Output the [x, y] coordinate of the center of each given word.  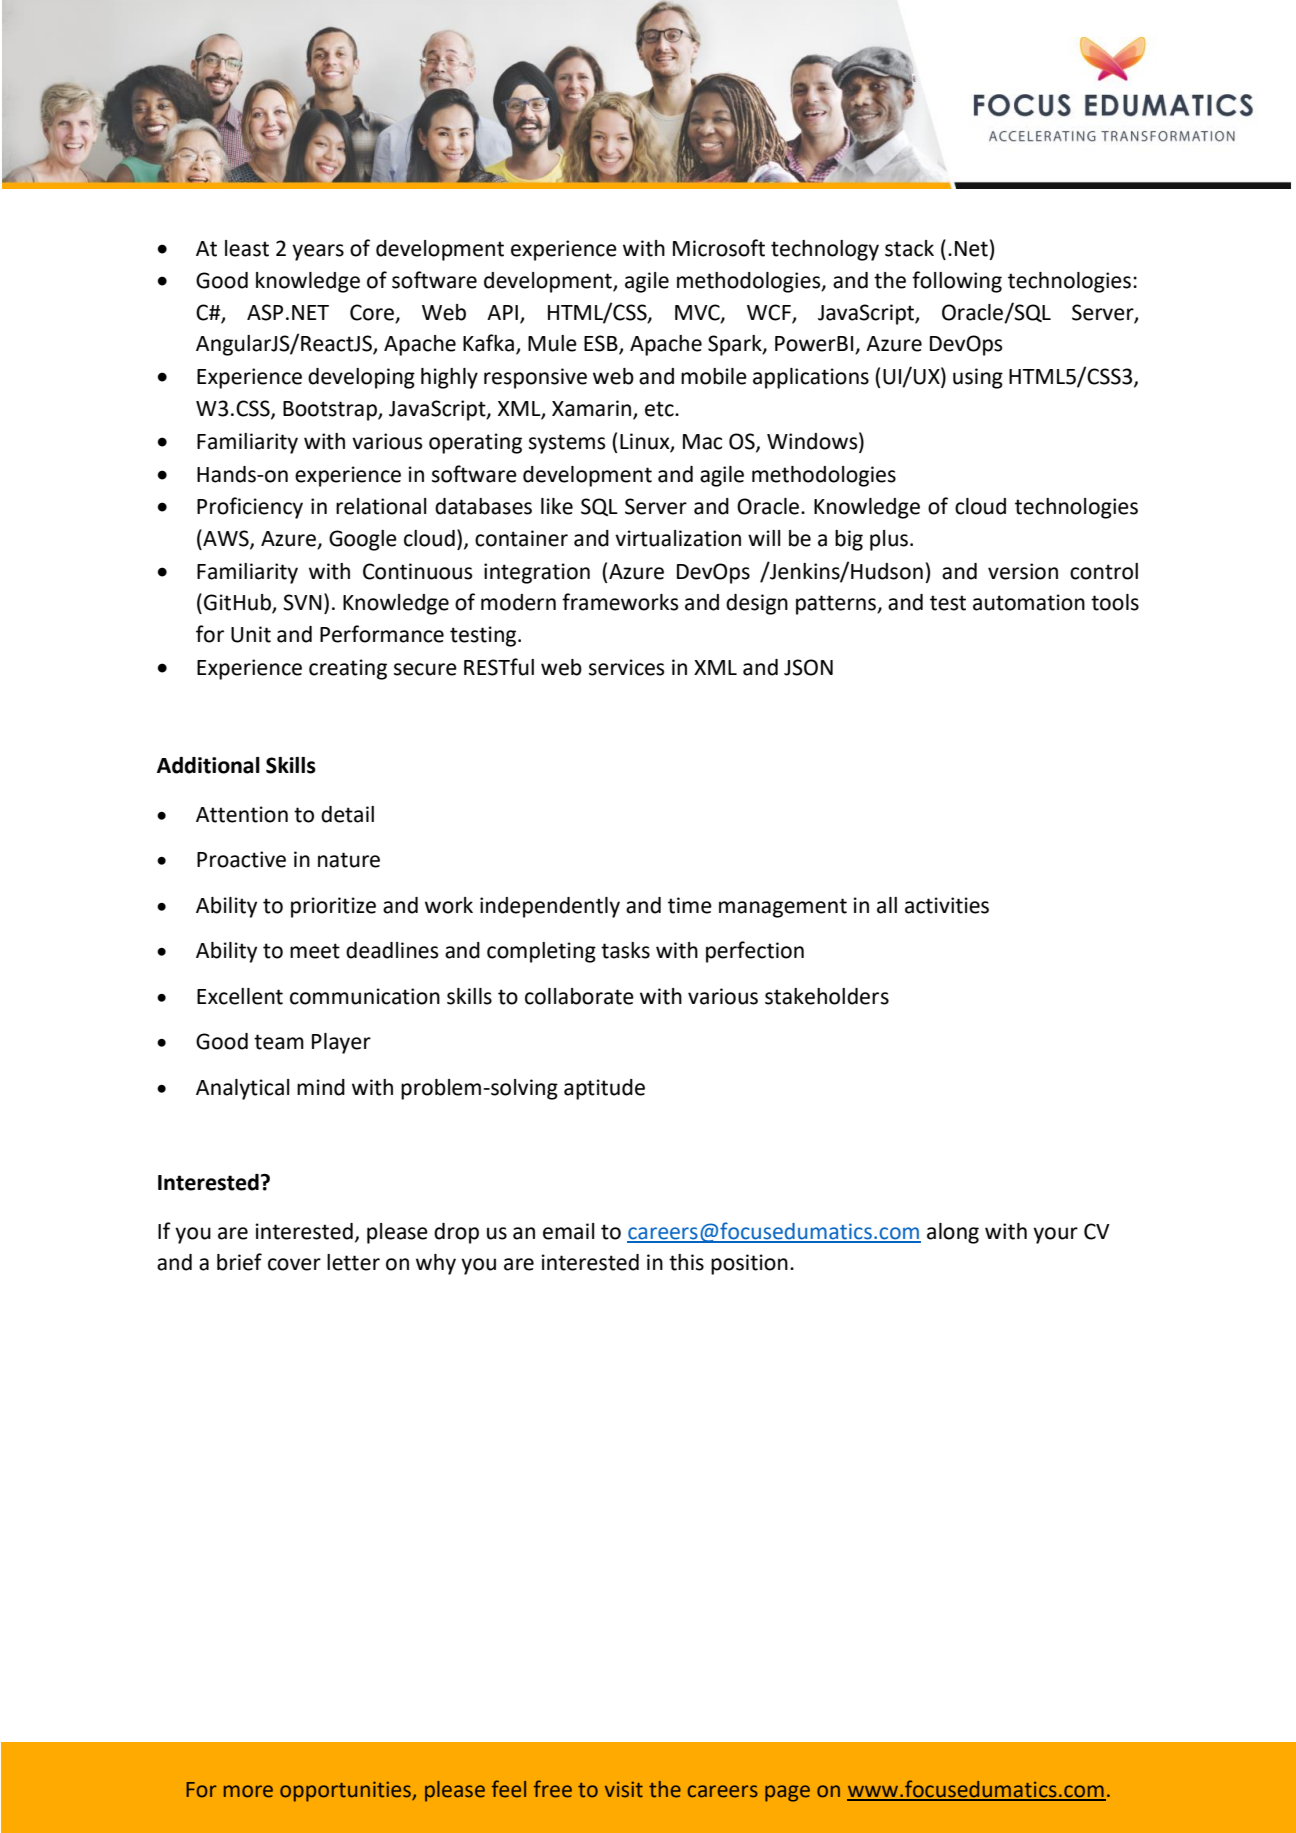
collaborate [579, 996]
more [248, 1791]
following [957, 282]
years [318, 252]
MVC [698, 313]
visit [624, 1789]
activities [947, 905]
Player [341, 1043]
